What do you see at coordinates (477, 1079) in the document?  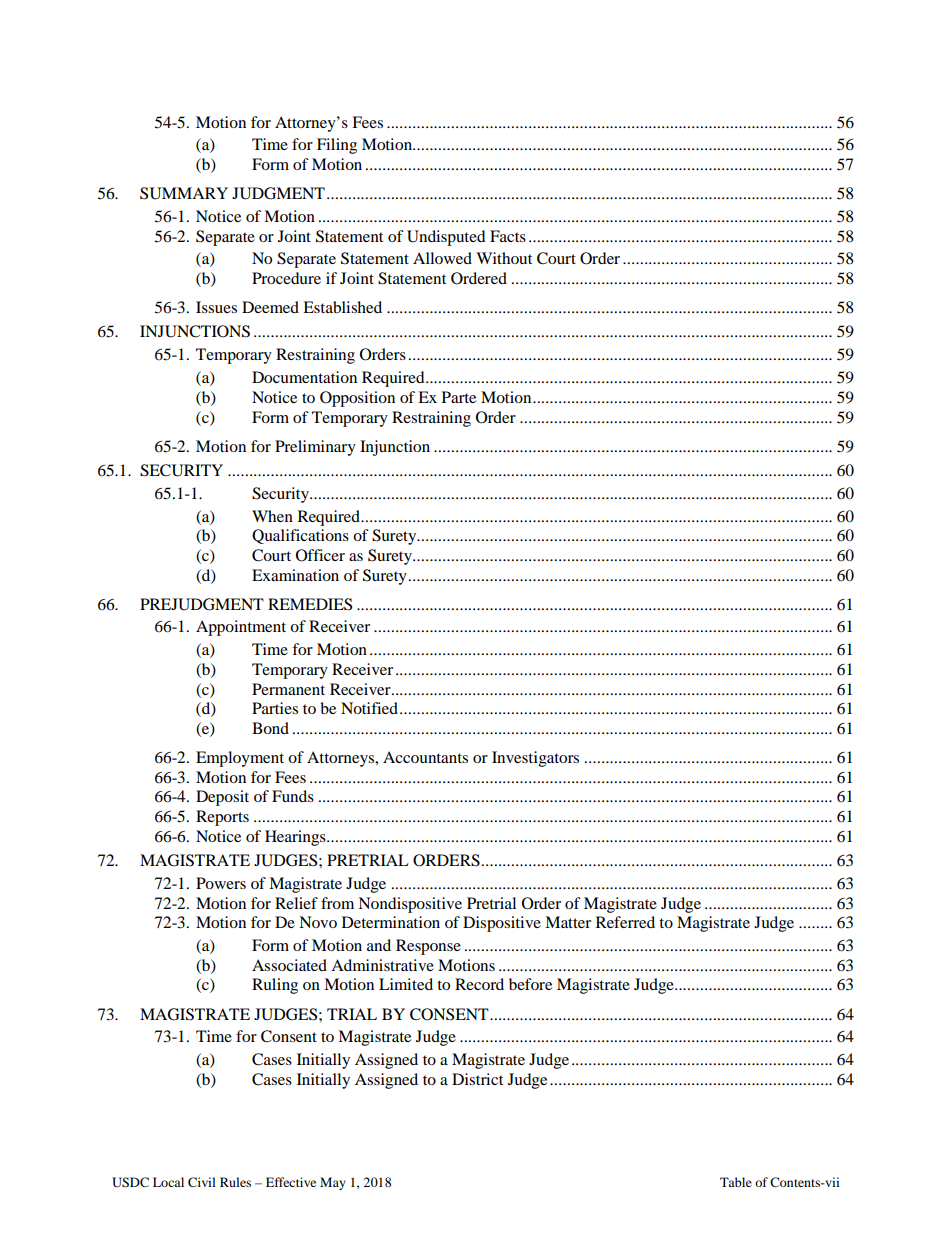 I see `District` at bounding box center [477, 1079].
